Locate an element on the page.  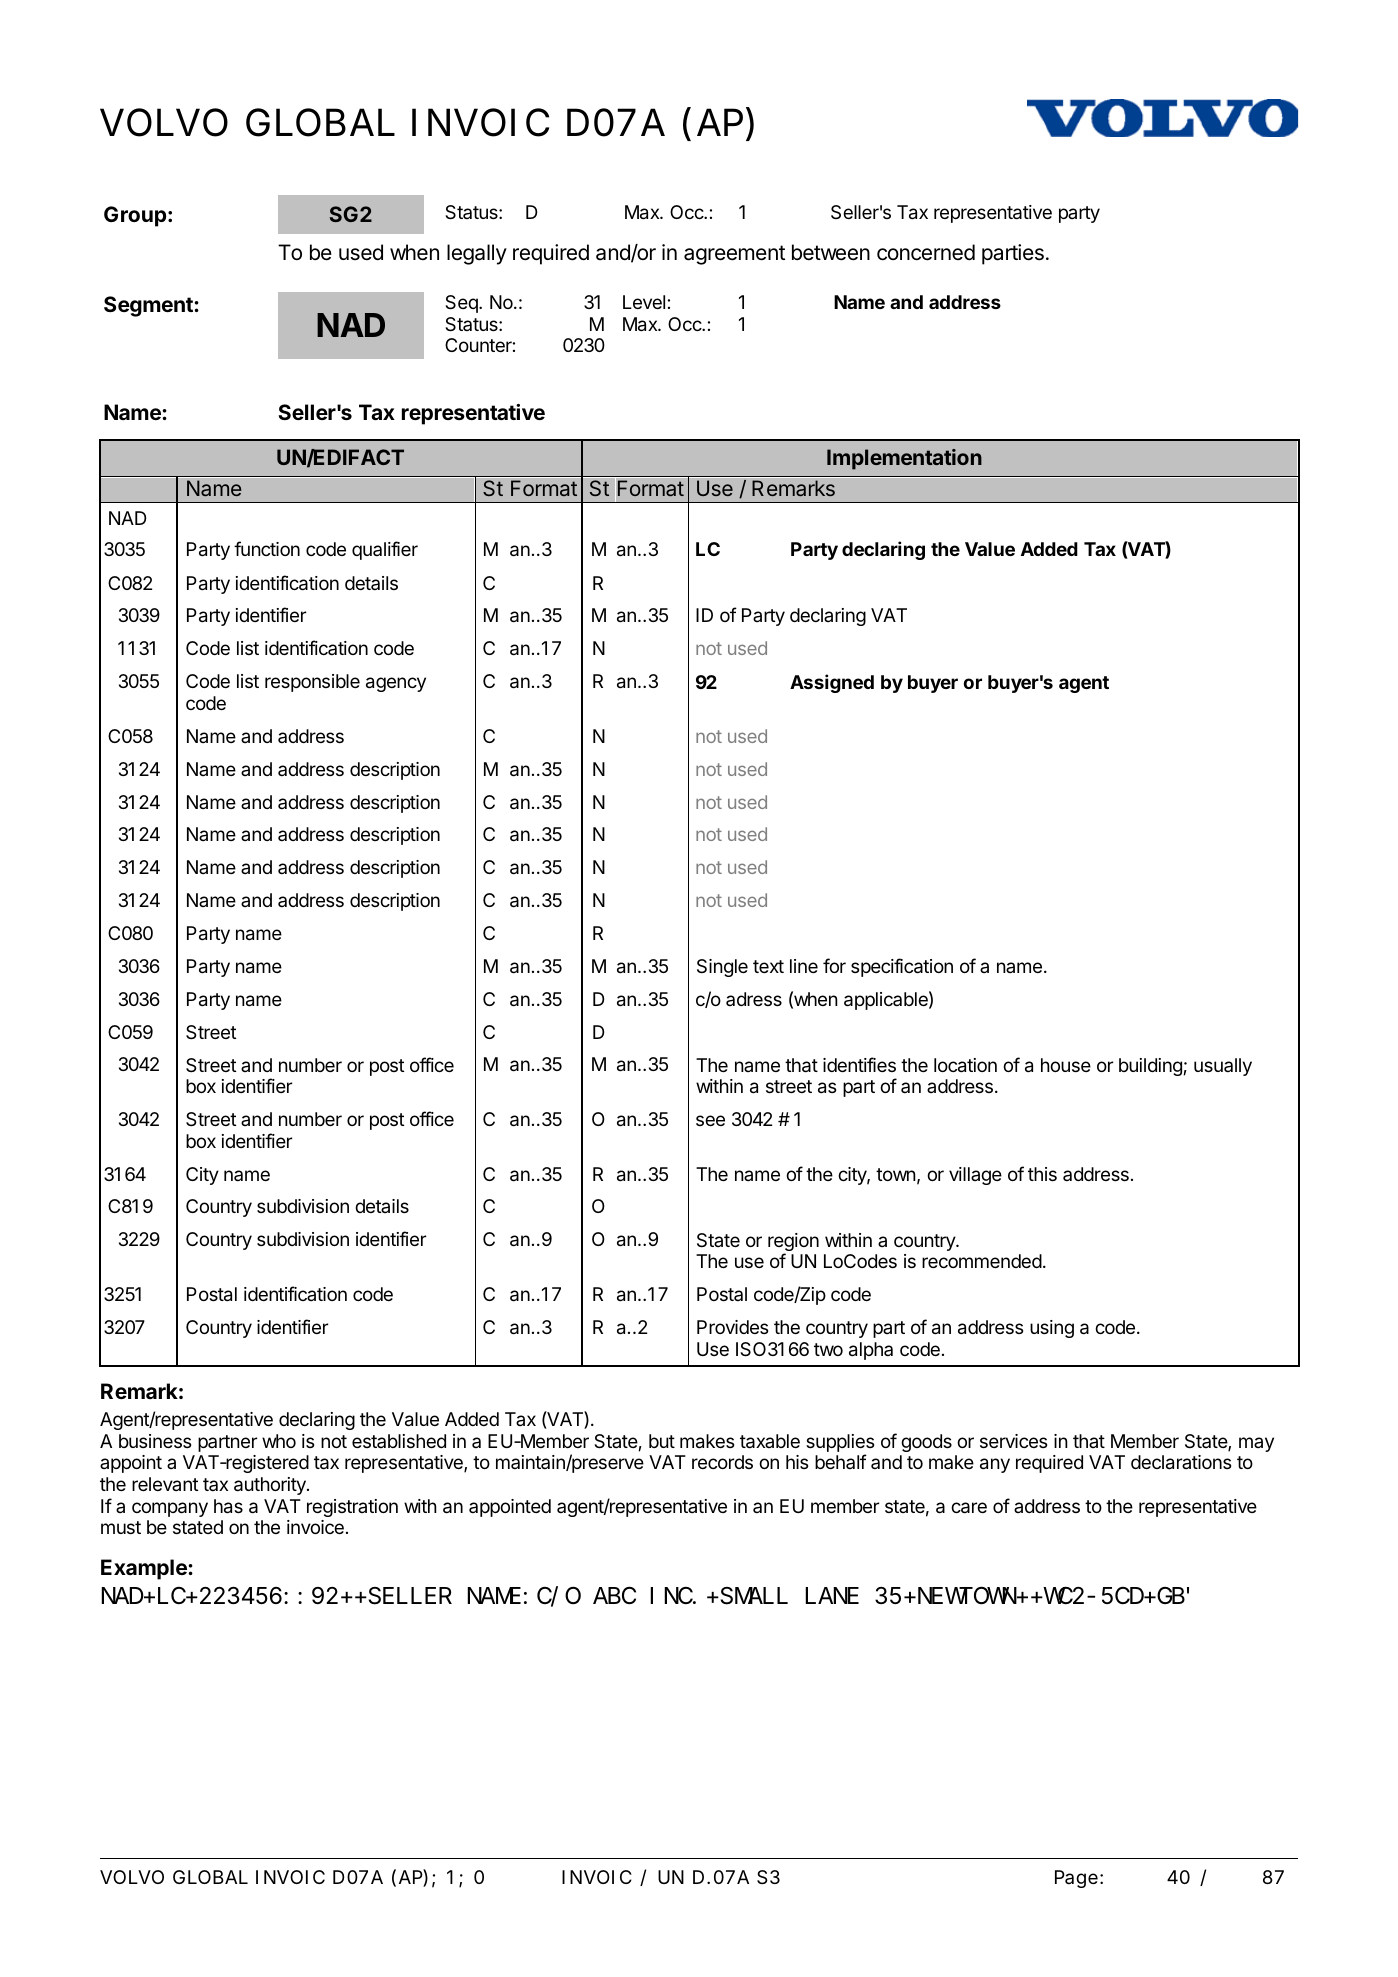
Level is located at coordinates (644, 302).
